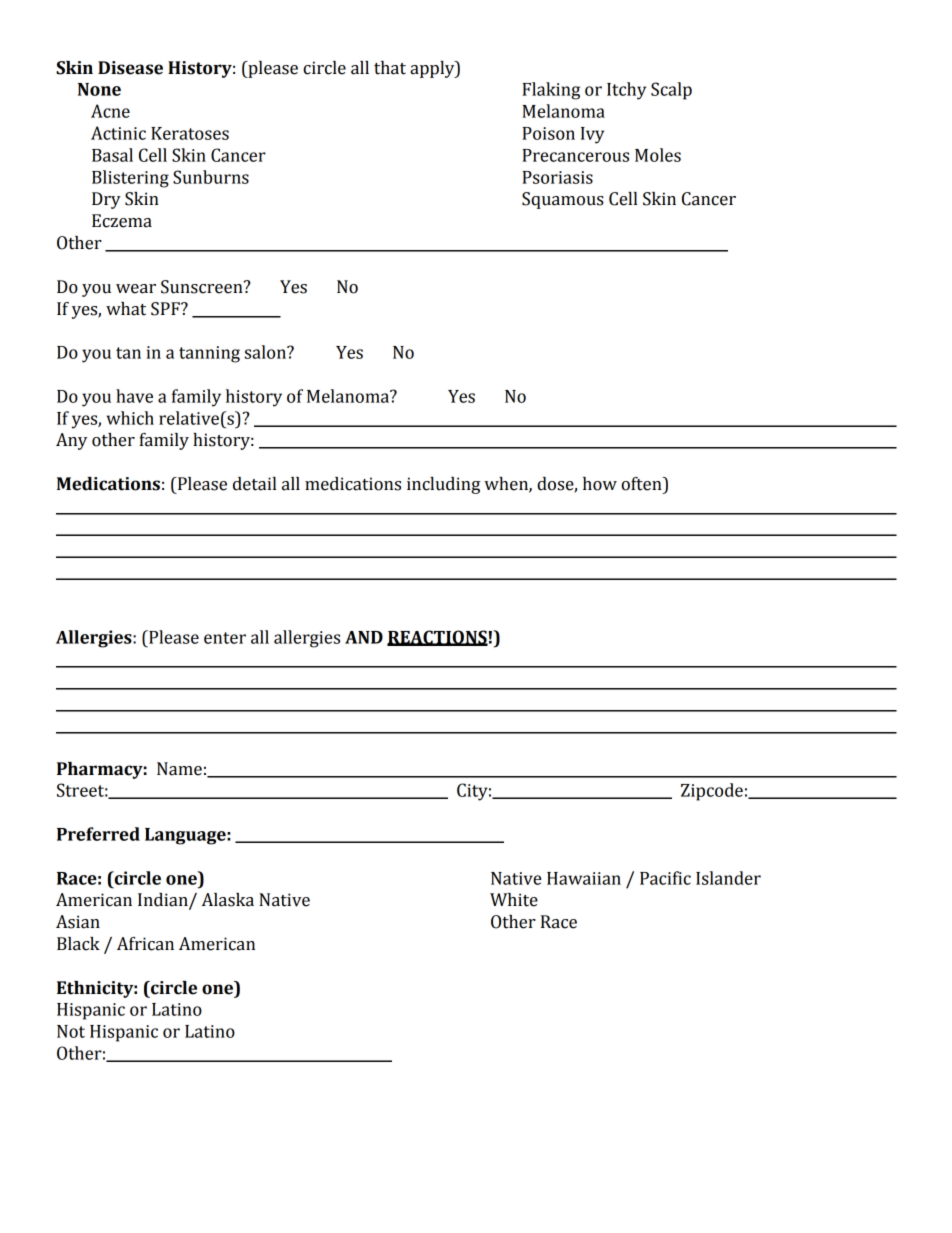 The width and height of the screenshot is (952, 1233). I want to click on African, so click(145, 944).
